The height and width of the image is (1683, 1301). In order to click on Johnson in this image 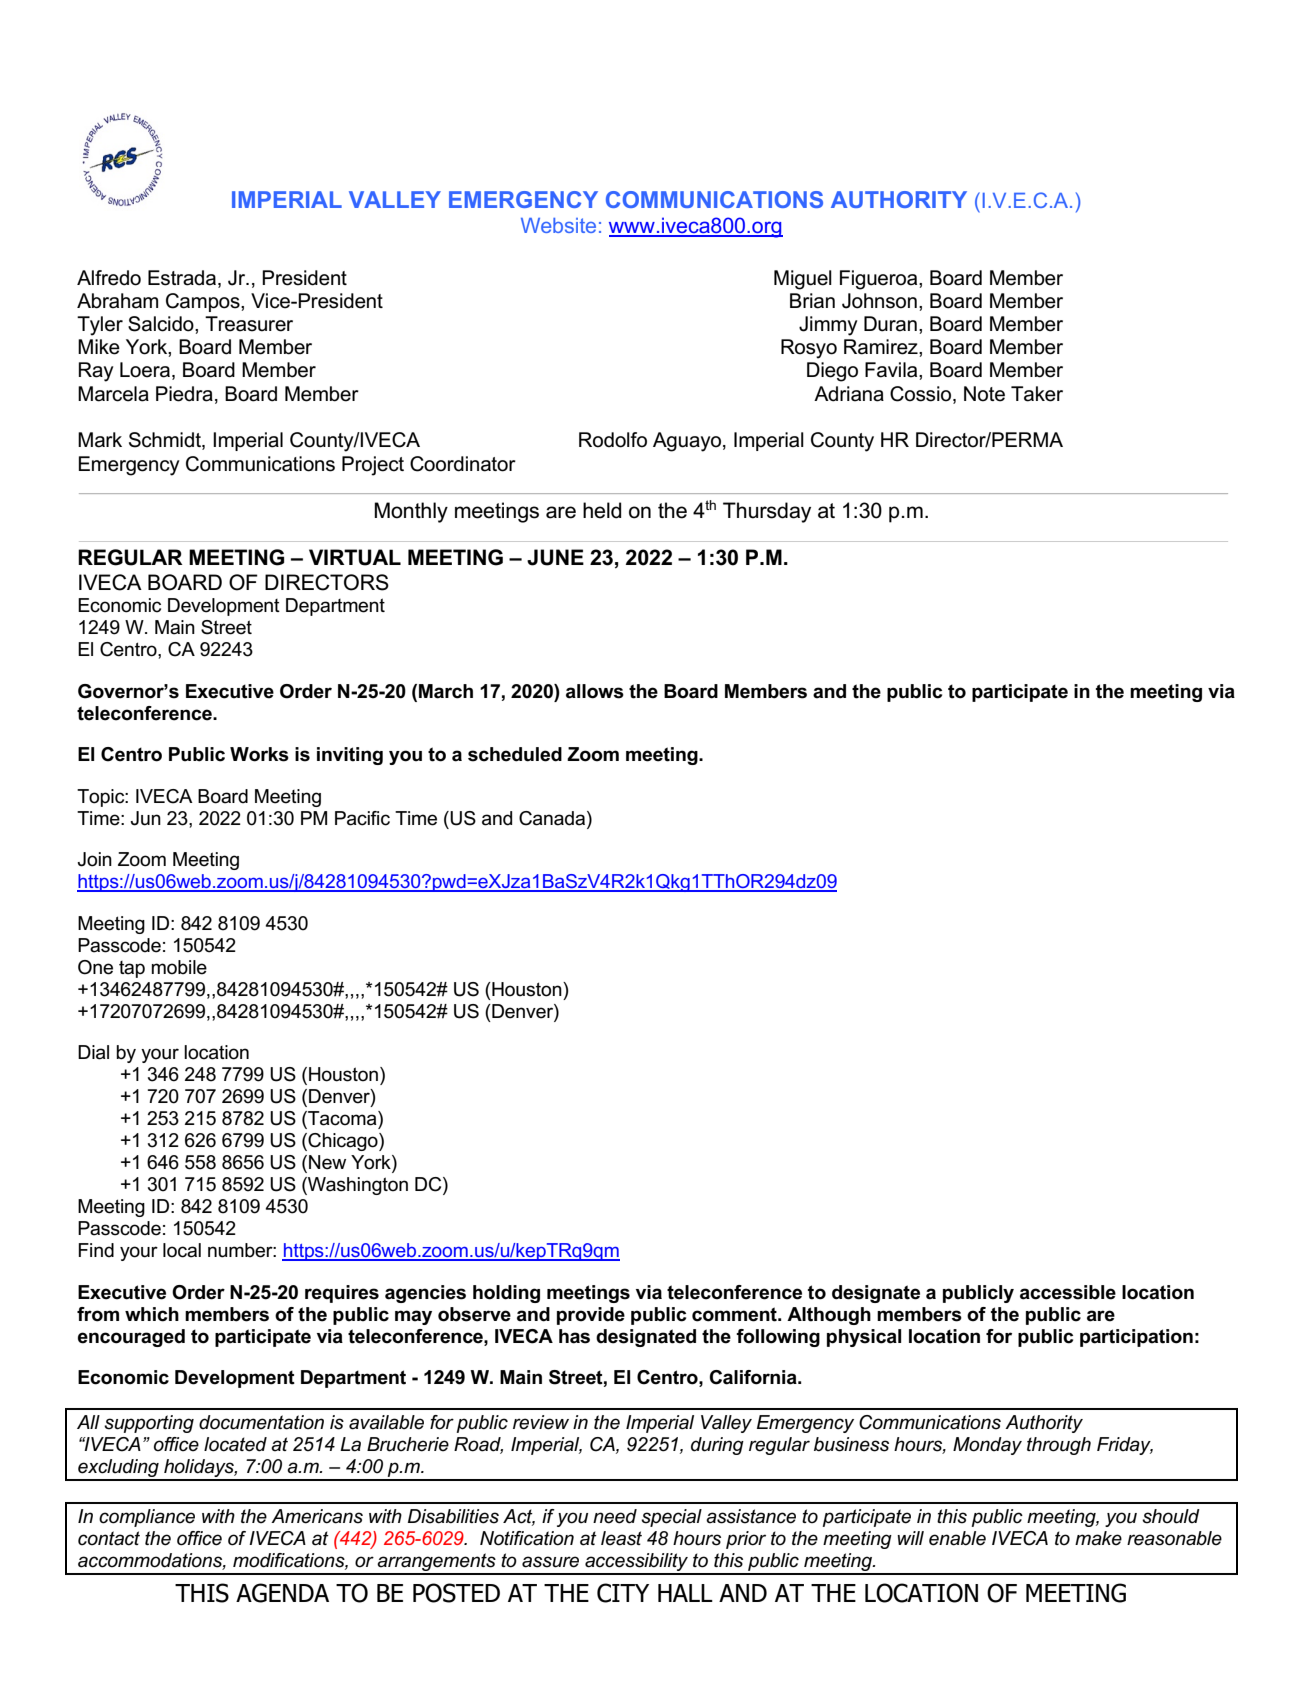, I will do `click(879, 301)`.
